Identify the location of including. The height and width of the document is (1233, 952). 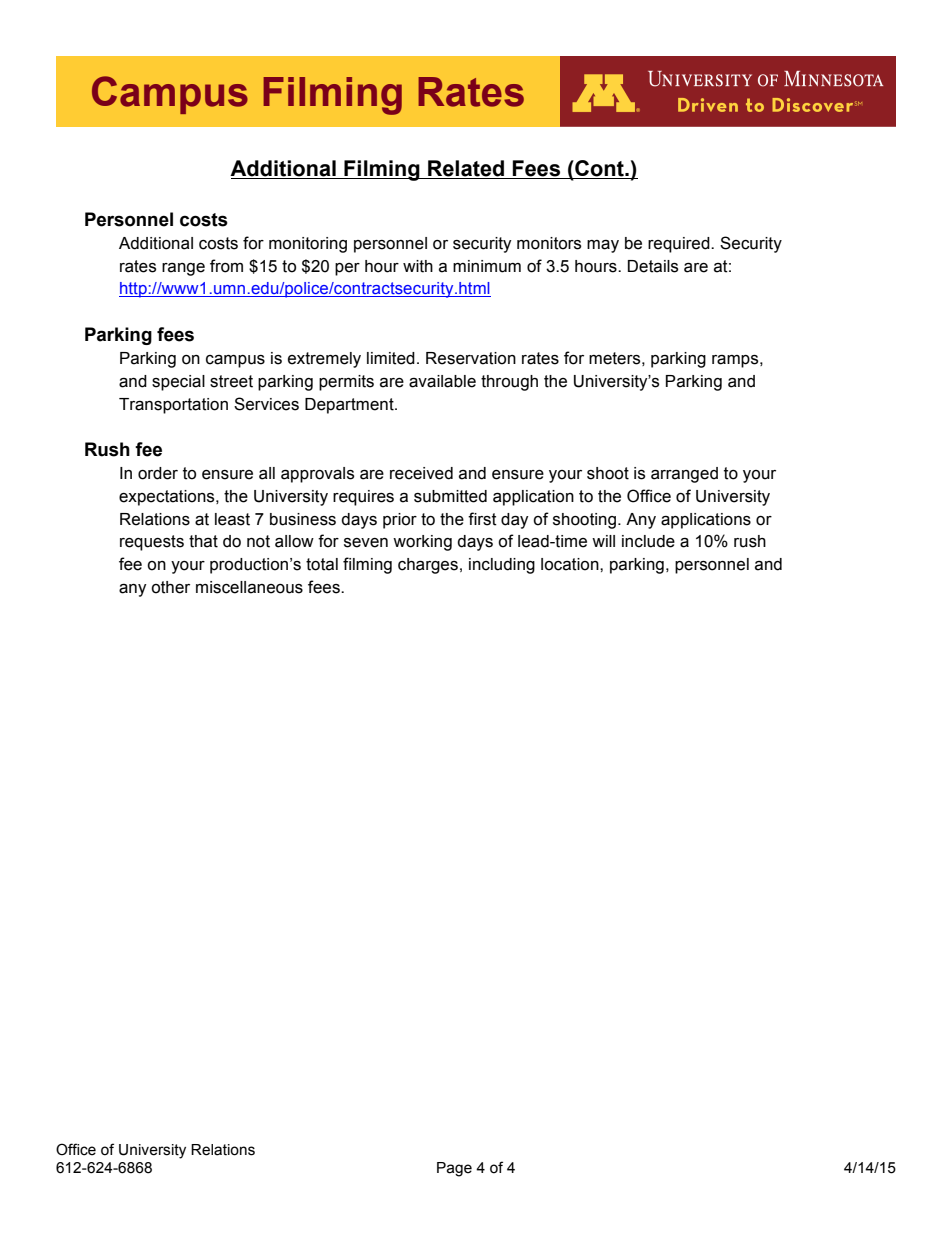
(502, 566).
